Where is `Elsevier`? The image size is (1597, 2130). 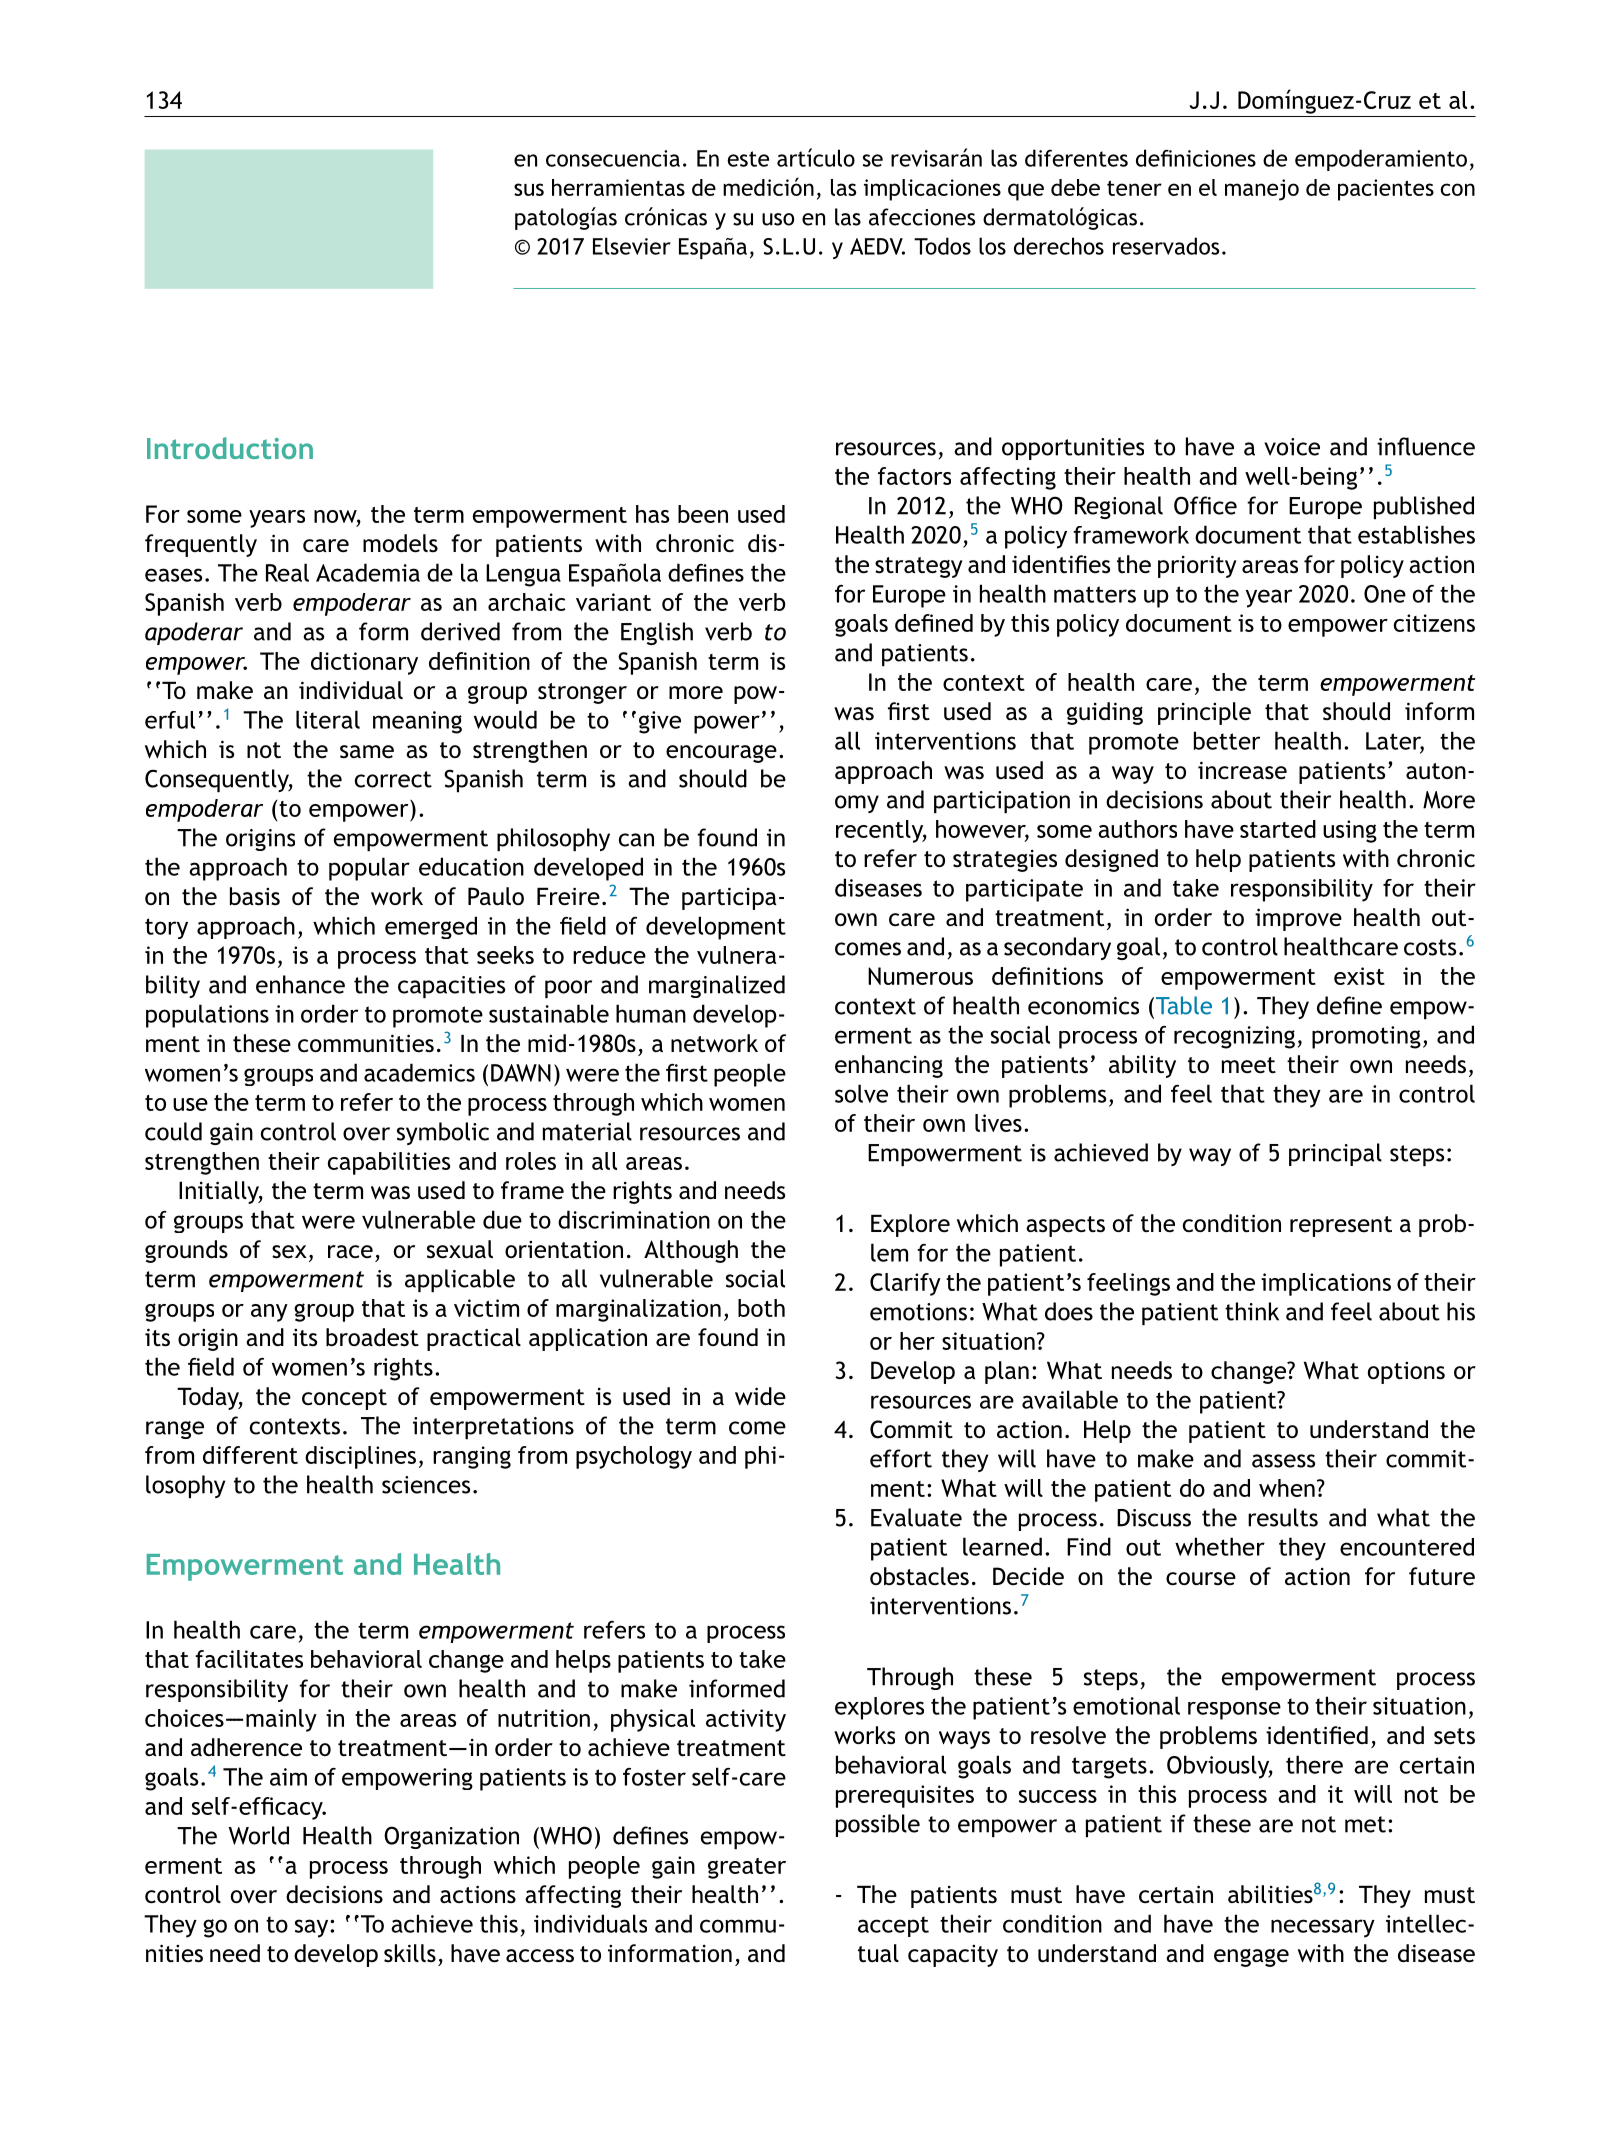
Elsevier is located at coordinates (632, 246).
